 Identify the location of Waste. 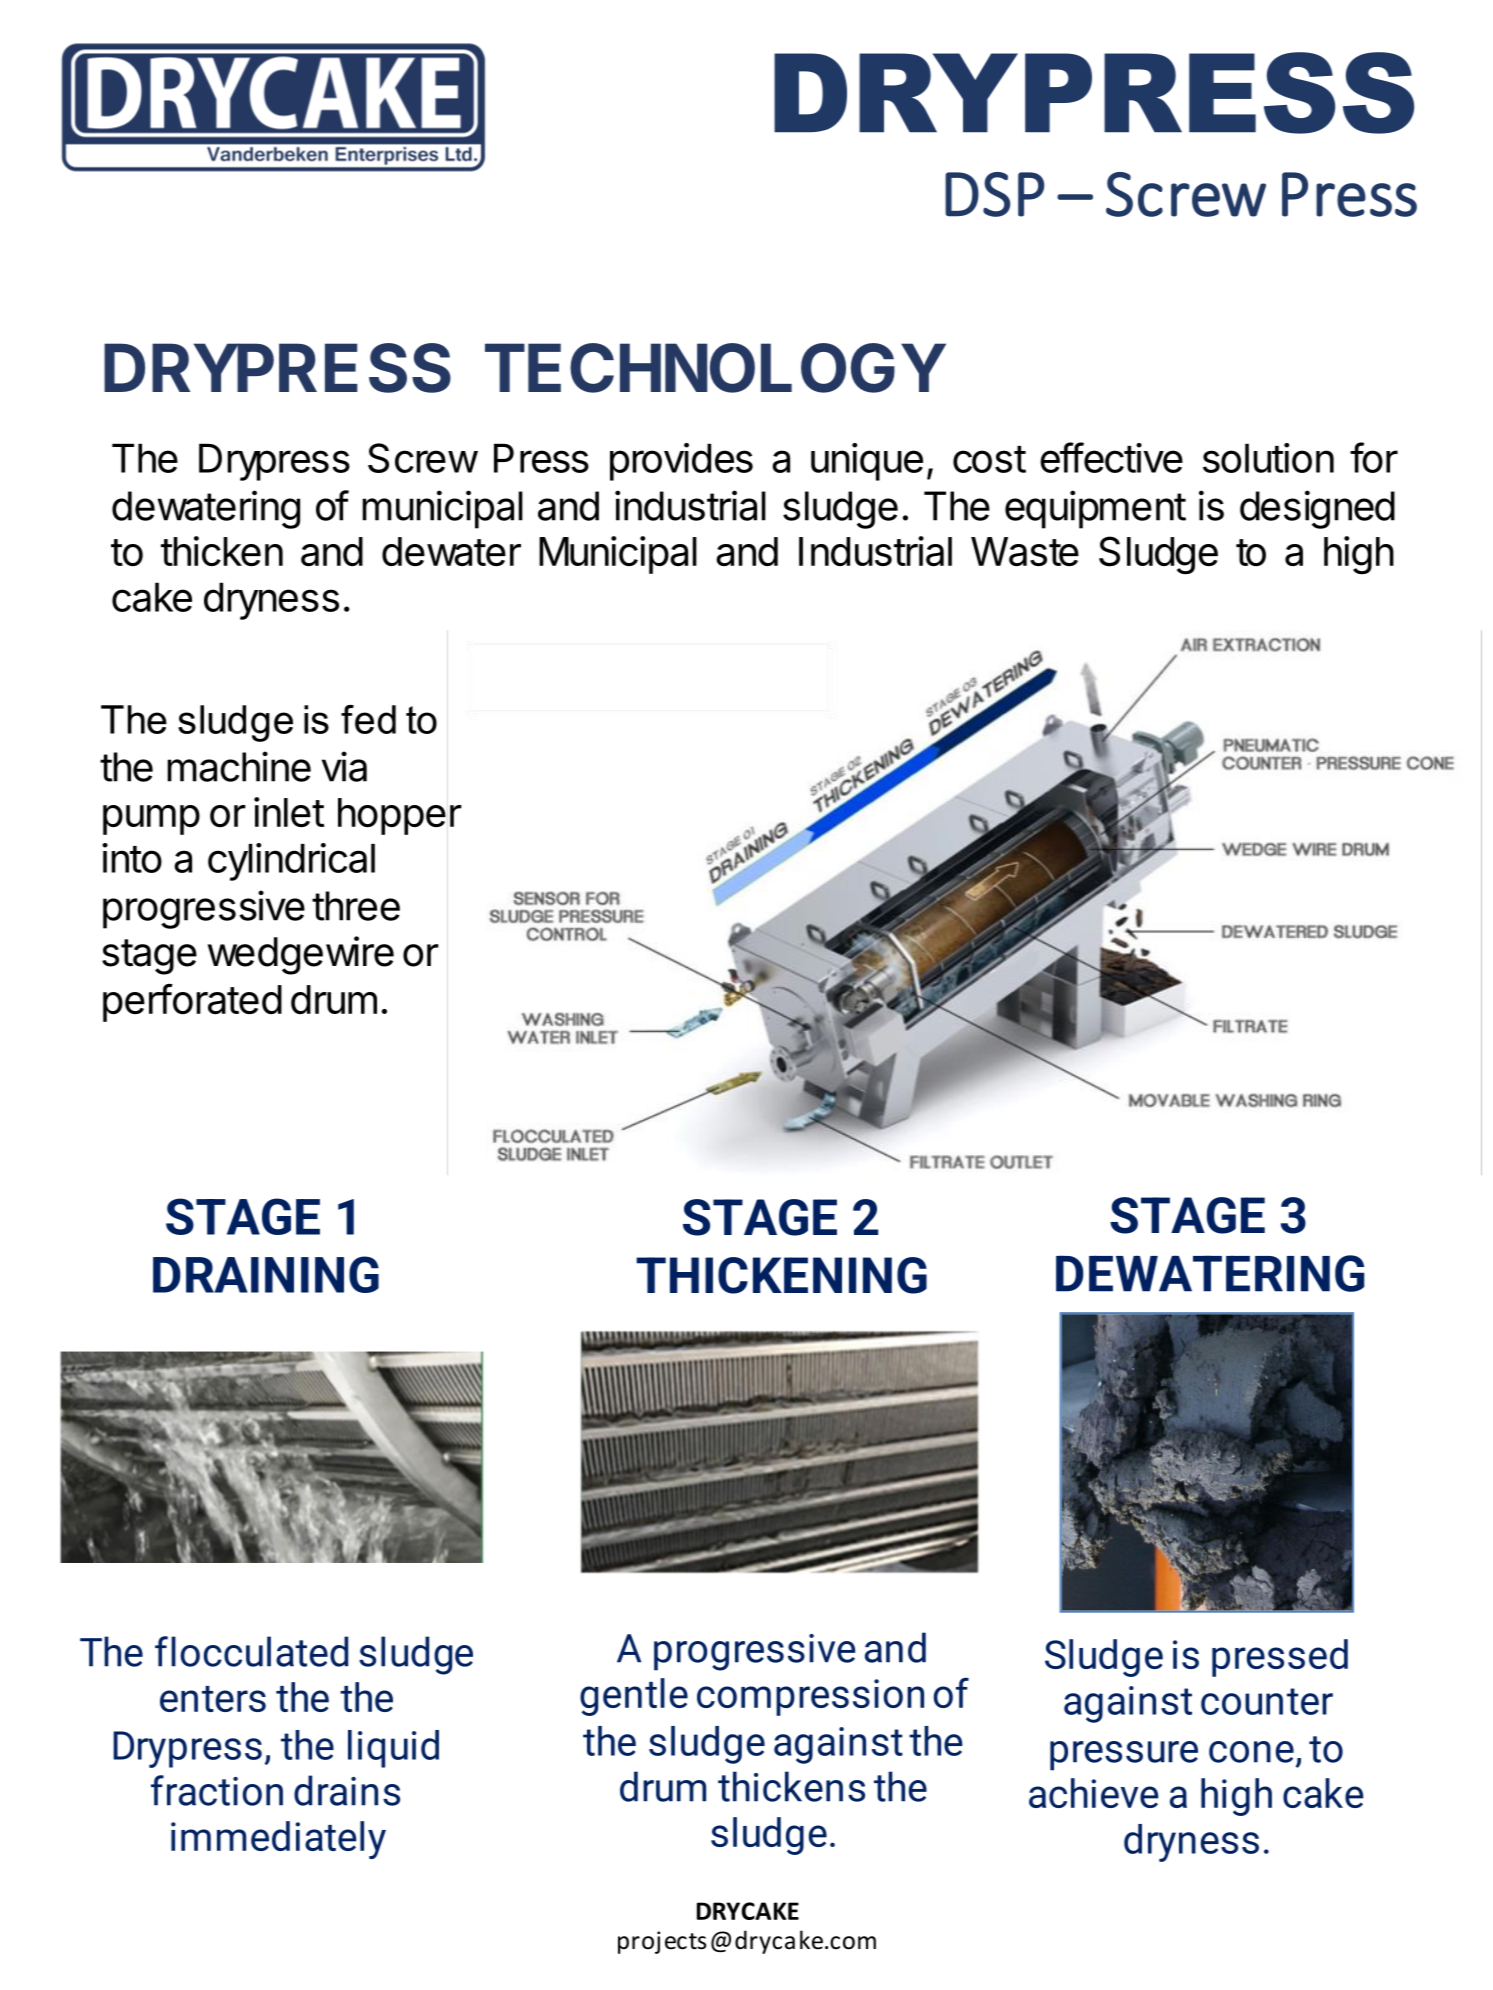
(1025, 552).
